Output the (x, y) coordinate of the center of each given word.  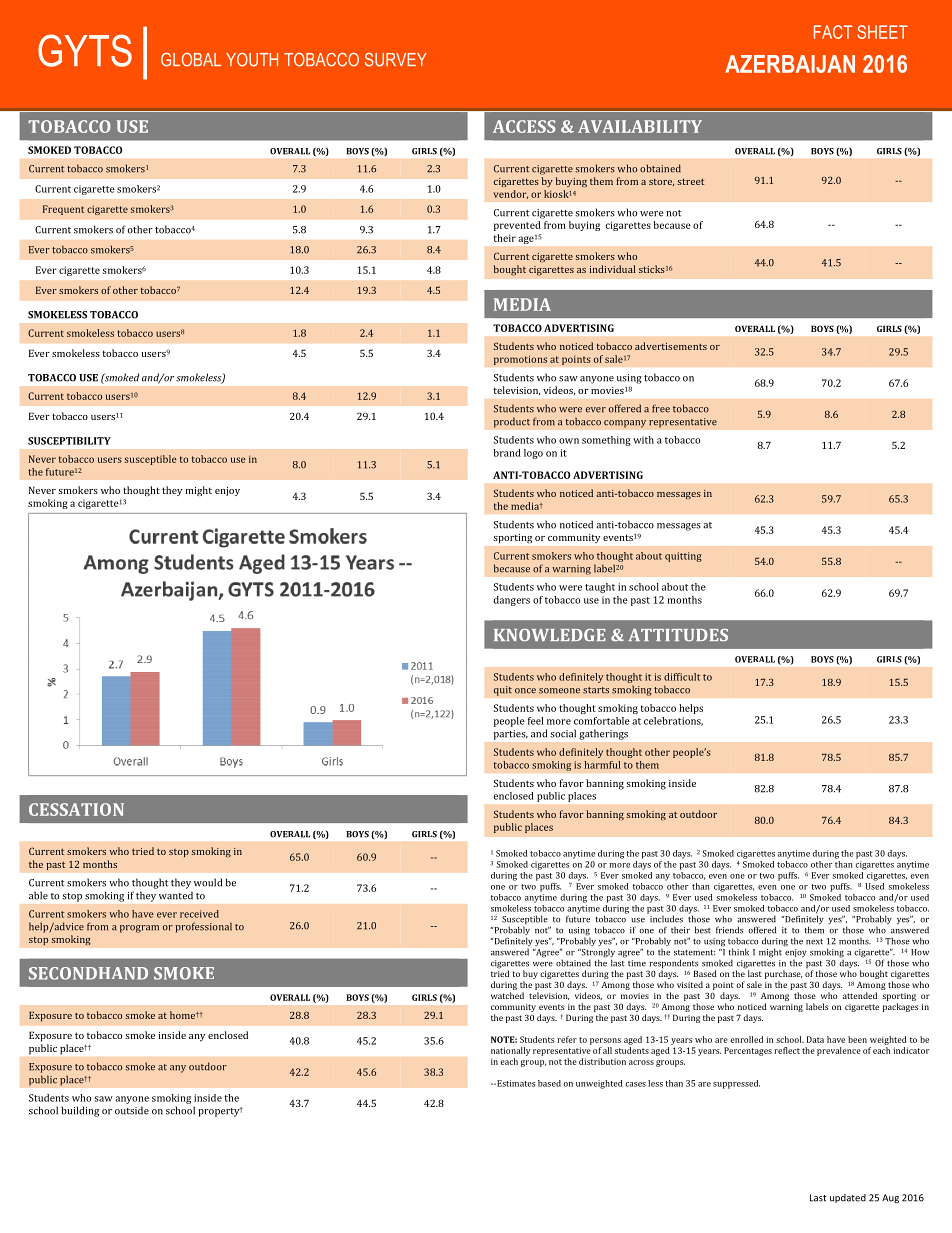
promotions (520, 360)
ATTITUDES (678, 635)
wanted (176, 895)
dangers (512, 601)
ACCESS (524, 126)
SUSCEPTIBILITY (69, 441)
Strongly (597, 954)
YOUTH (252, 60)
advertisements (671, 346)
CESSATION (76, 809)
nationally (510, 1051)
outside (132, 1110)
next (814, 942)
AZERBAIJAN (790, 64)
